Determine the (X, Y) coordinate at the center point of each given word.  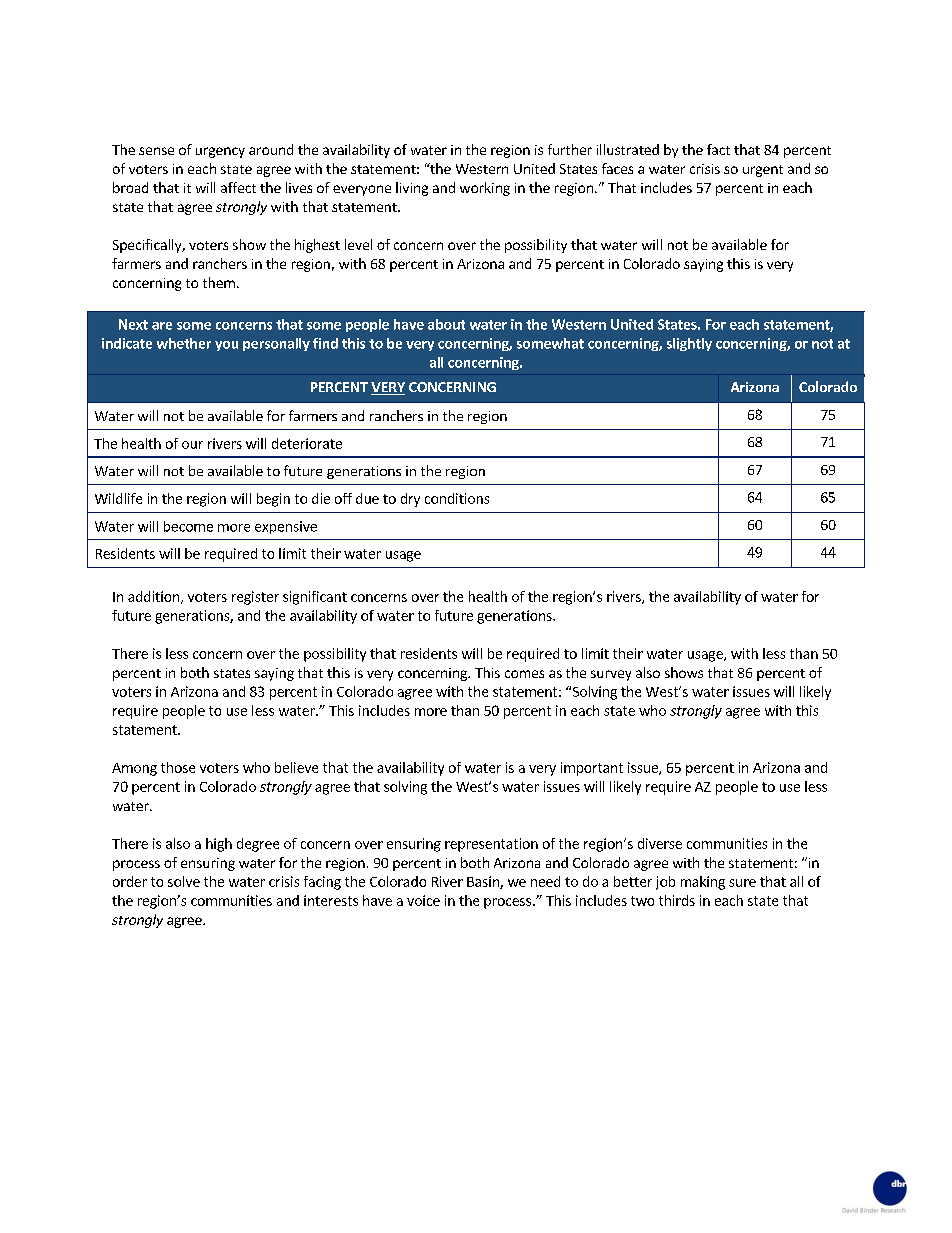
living (412, 189)
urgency (220, 152)
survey (611, 675)
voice (423, 900)
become (188, 526)
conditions (457, 498)
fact (718, 149)
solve (184, 881)
